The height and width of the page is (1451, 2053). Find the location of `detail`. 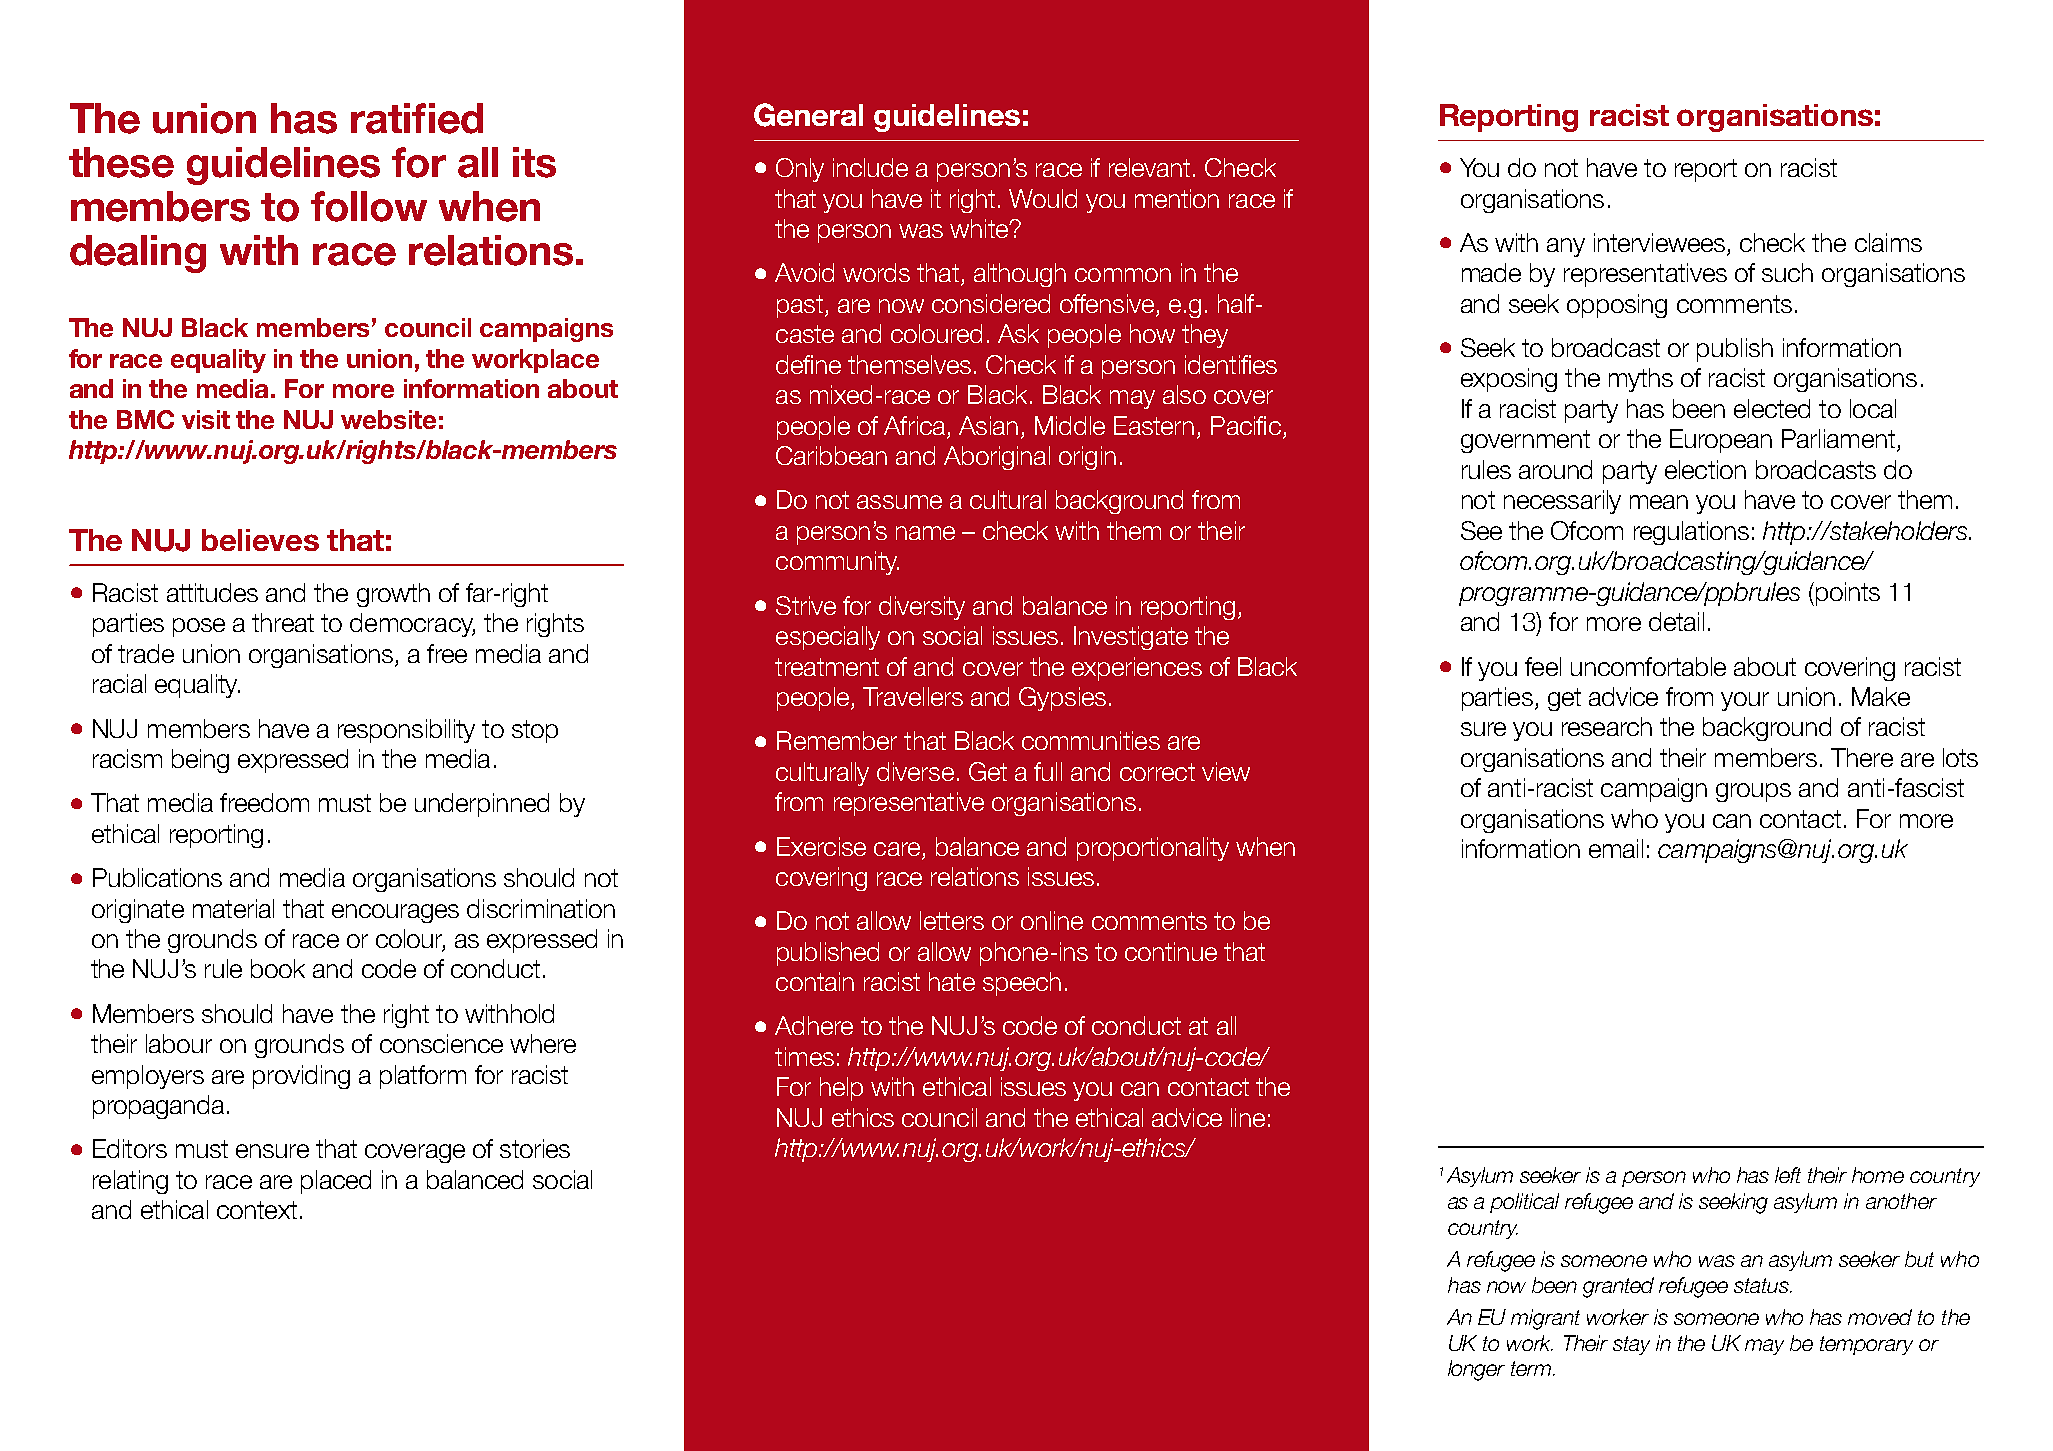

detail is located at coordinates (1676, 621).
